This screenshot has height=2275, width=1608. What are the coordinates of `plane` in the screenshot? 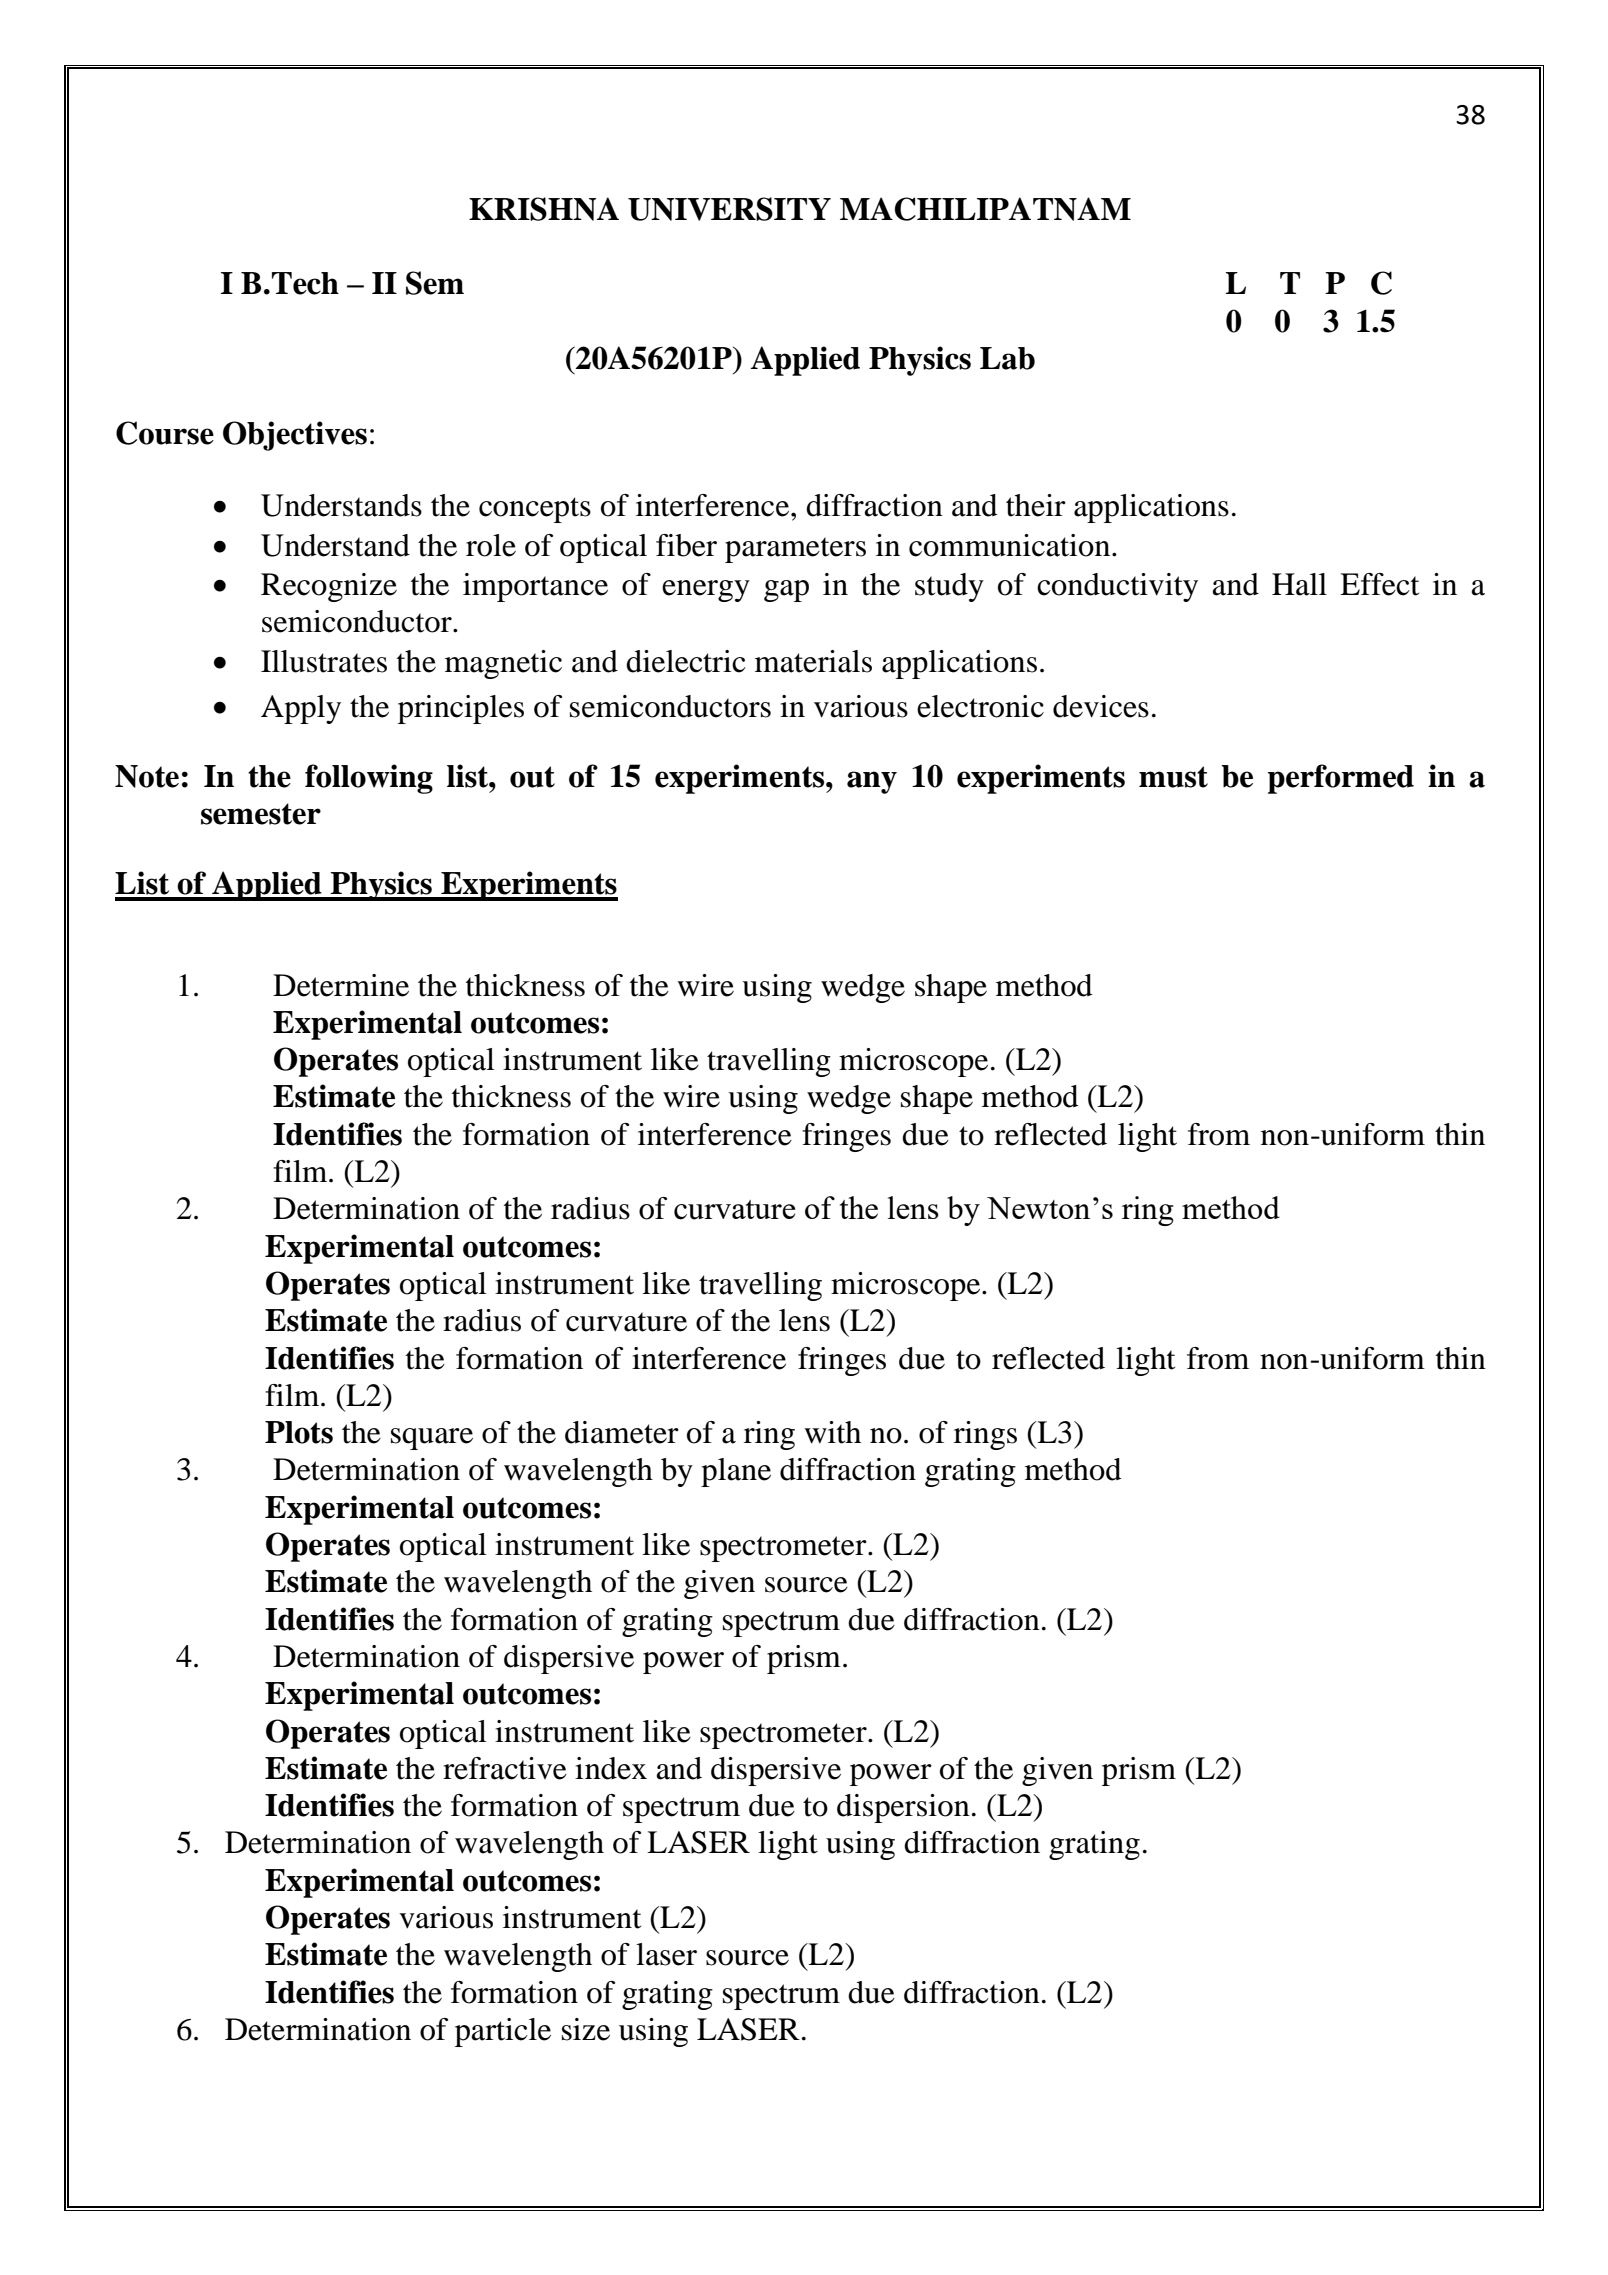 It's located at (736, 1472).
